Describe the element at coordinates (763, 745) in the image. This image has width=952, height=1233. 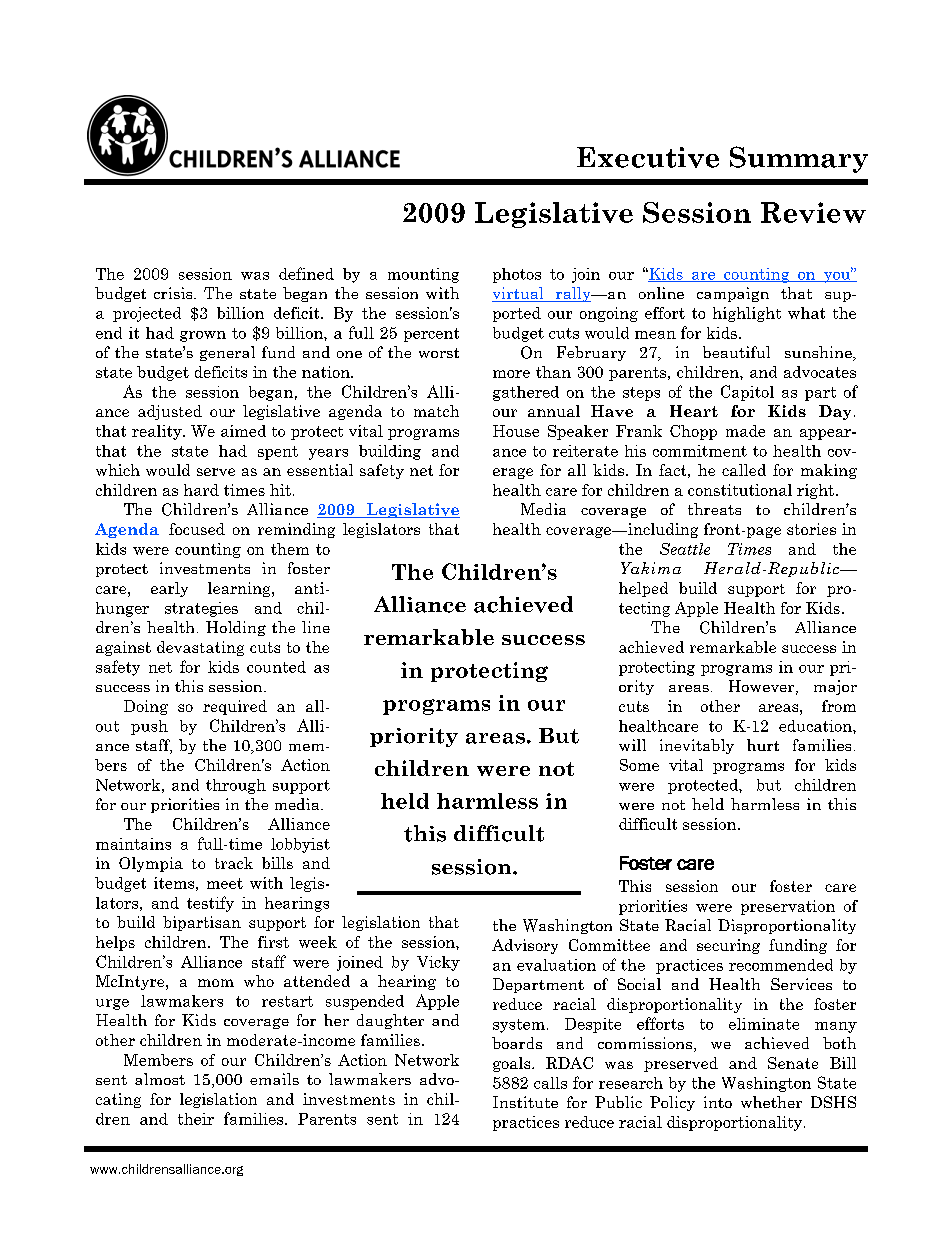
I see `hurt` at that location.
